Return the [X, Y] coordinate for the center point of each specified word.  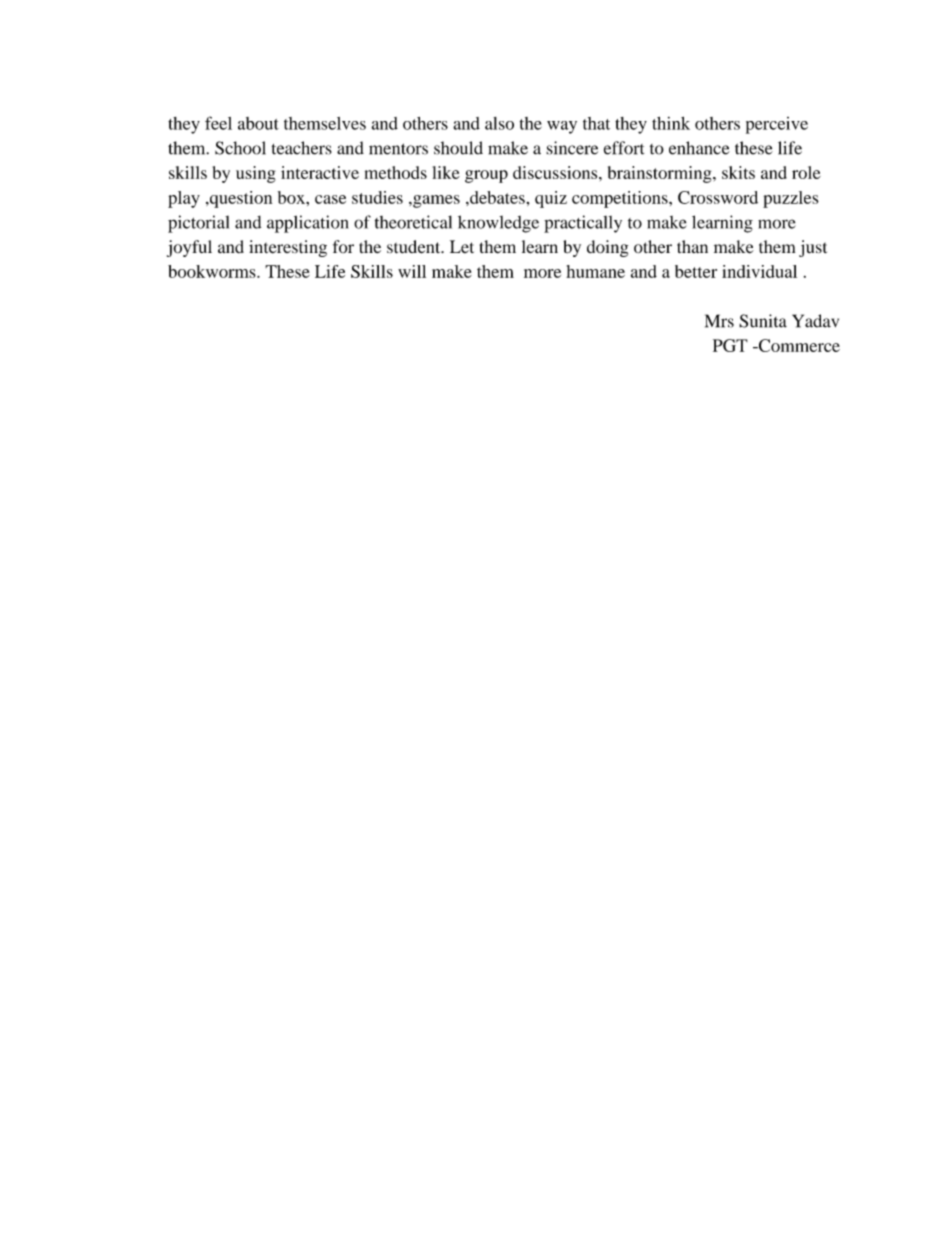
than [692, 246]
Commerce [798, 345]
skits [738, 172]
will [412, 271]
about [258, 123]
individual [759, 271]
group [486, 176]
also [499, 123]
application [308, 224]
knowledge [498, 224]
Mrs [719, 321]
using [256, 174]
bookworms [213, 271]
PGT [730, 345]
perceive [777, 125]
